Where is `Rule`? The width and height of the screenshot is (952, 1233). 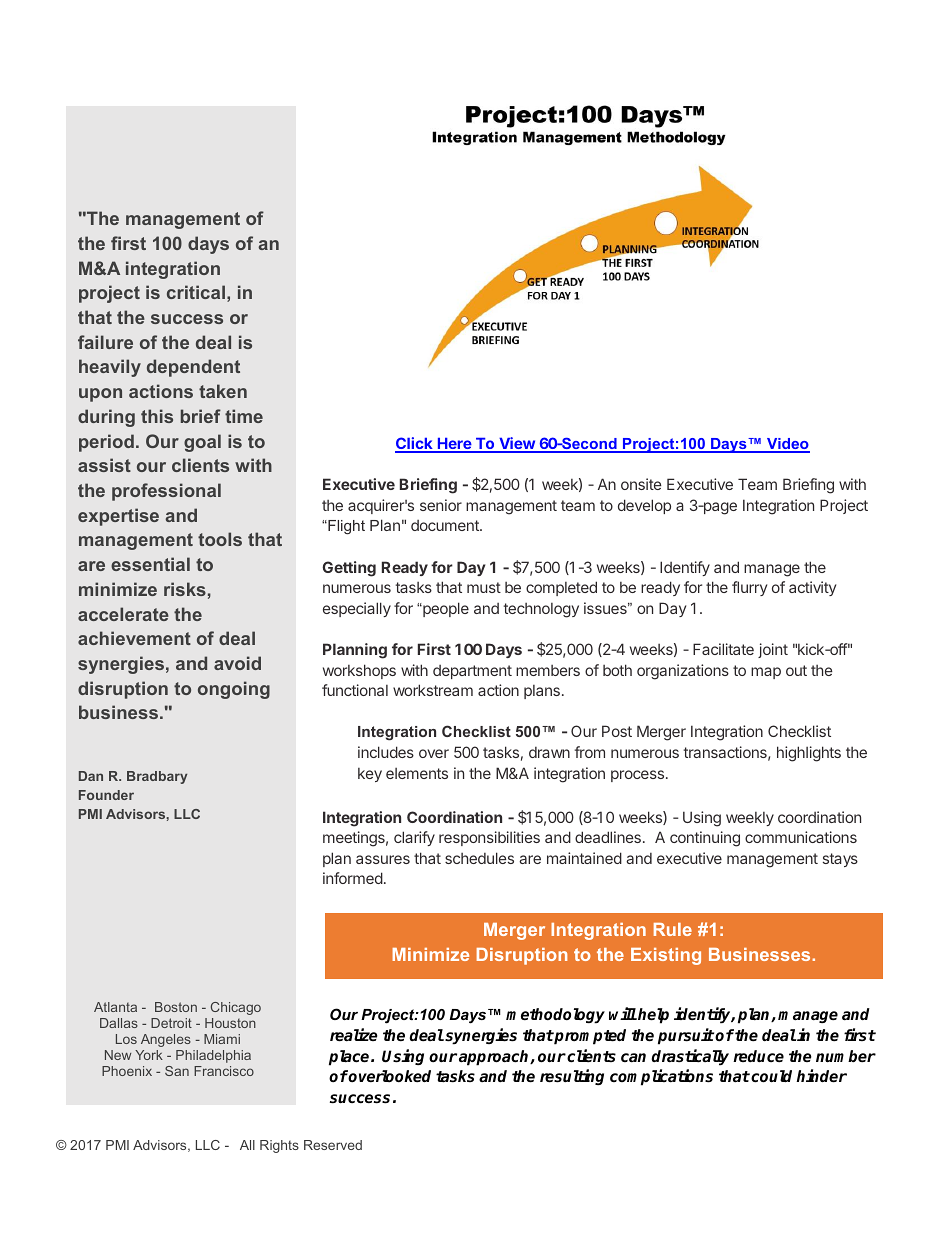
Rule is located at coordinates (673, 929).
